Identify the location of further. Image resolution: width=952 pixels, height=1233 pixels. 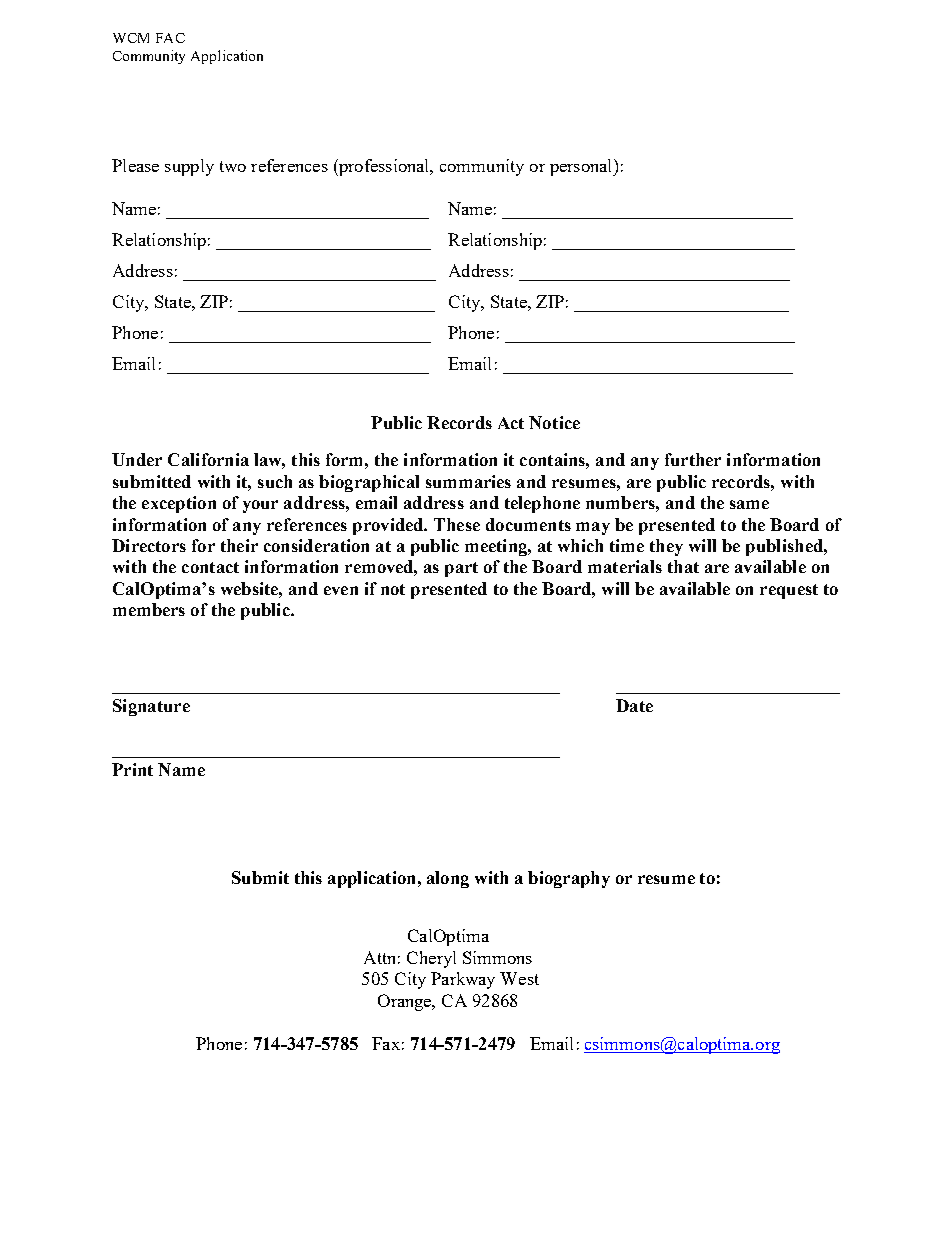
(693, 459).
